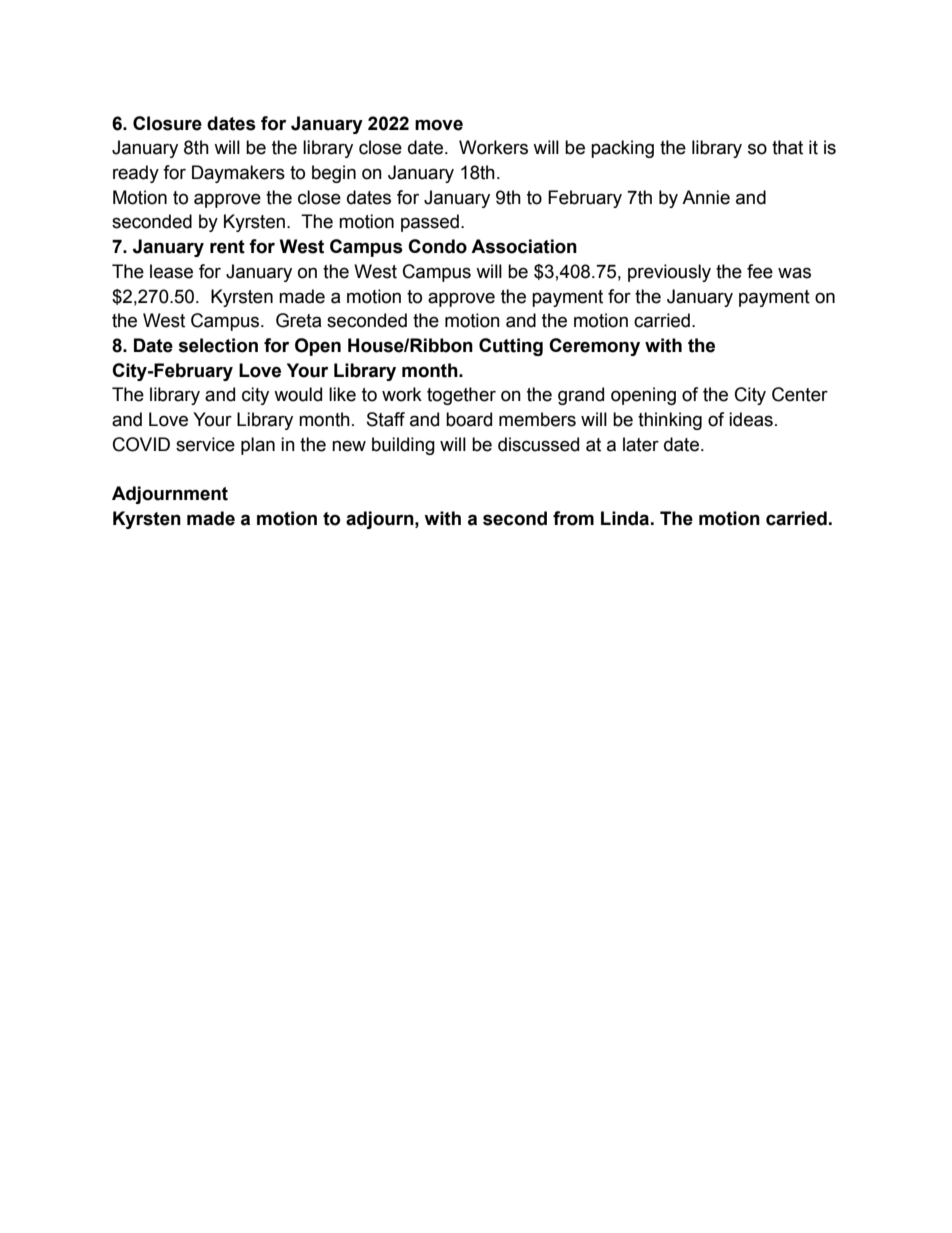 The width and height of the screenshot is (952, 1233). Describe the element at coordinates (573, 518) in the screenshot. I see `from` at that location.
